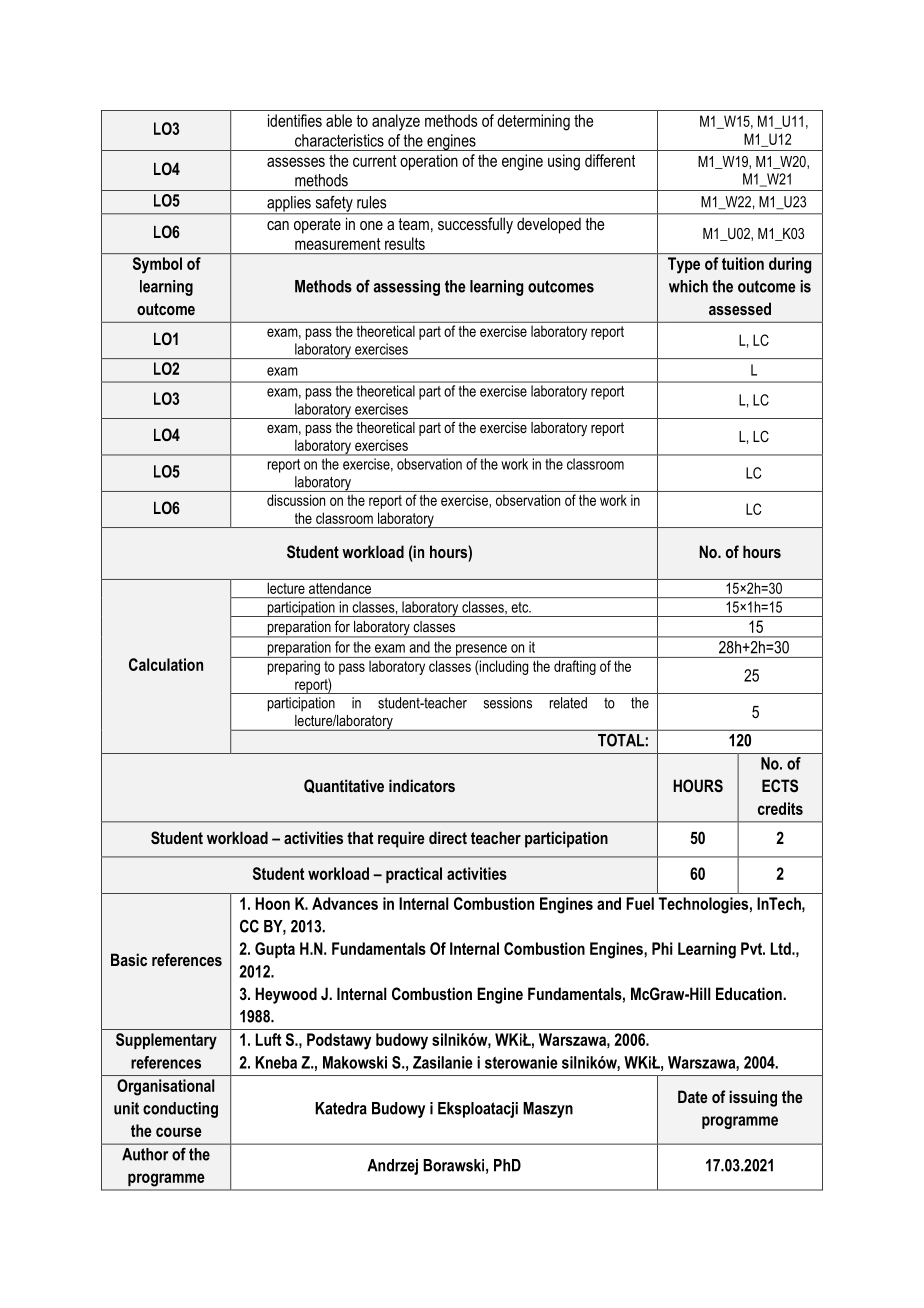  I want to click on assesses, so click(296, 162).
